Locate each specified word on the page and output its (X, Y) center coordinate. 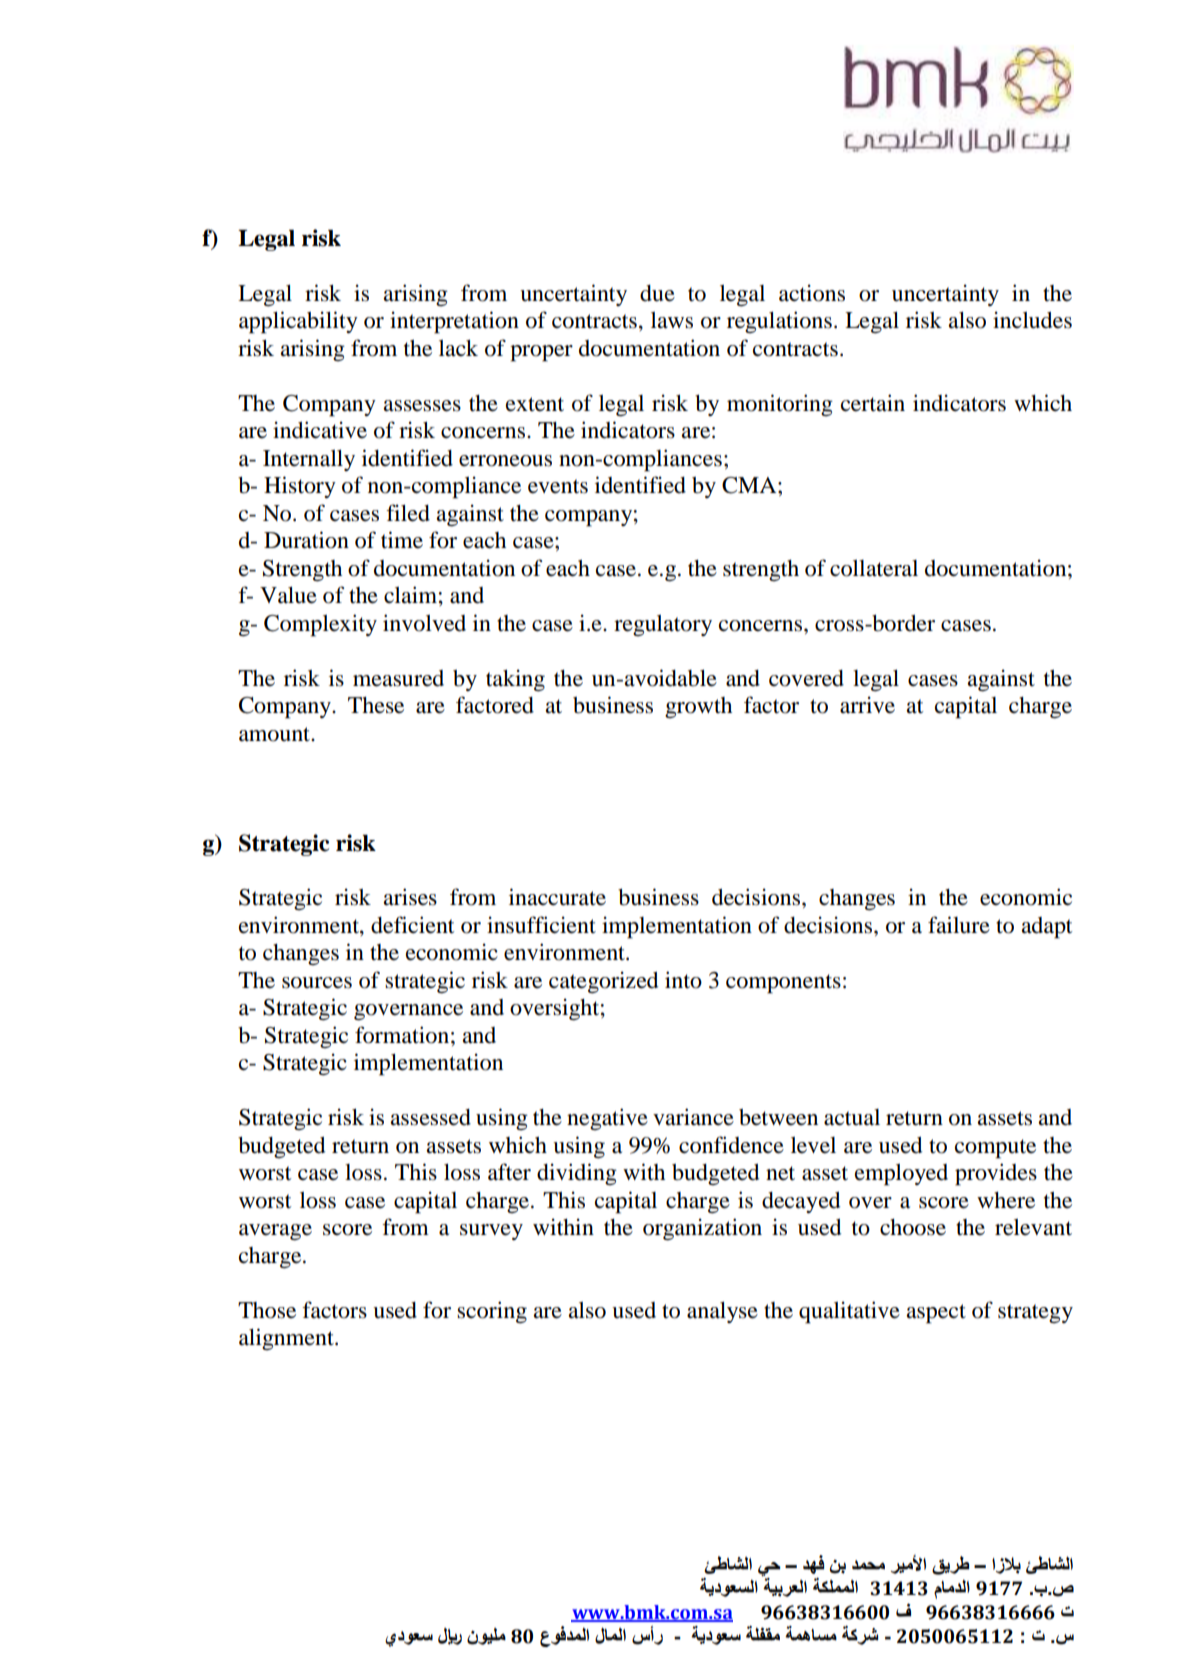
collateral (874, 568)
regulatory (663, 625)
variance (693, 1117)
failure (959, 925)
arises (410, 897)
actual (852, 1117)
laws (672, 320)
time (402, 540)
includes (1032, 320)
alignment (287, 1339)
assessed (431, 1117)
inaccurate (557, 897)
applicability (298, 322)
